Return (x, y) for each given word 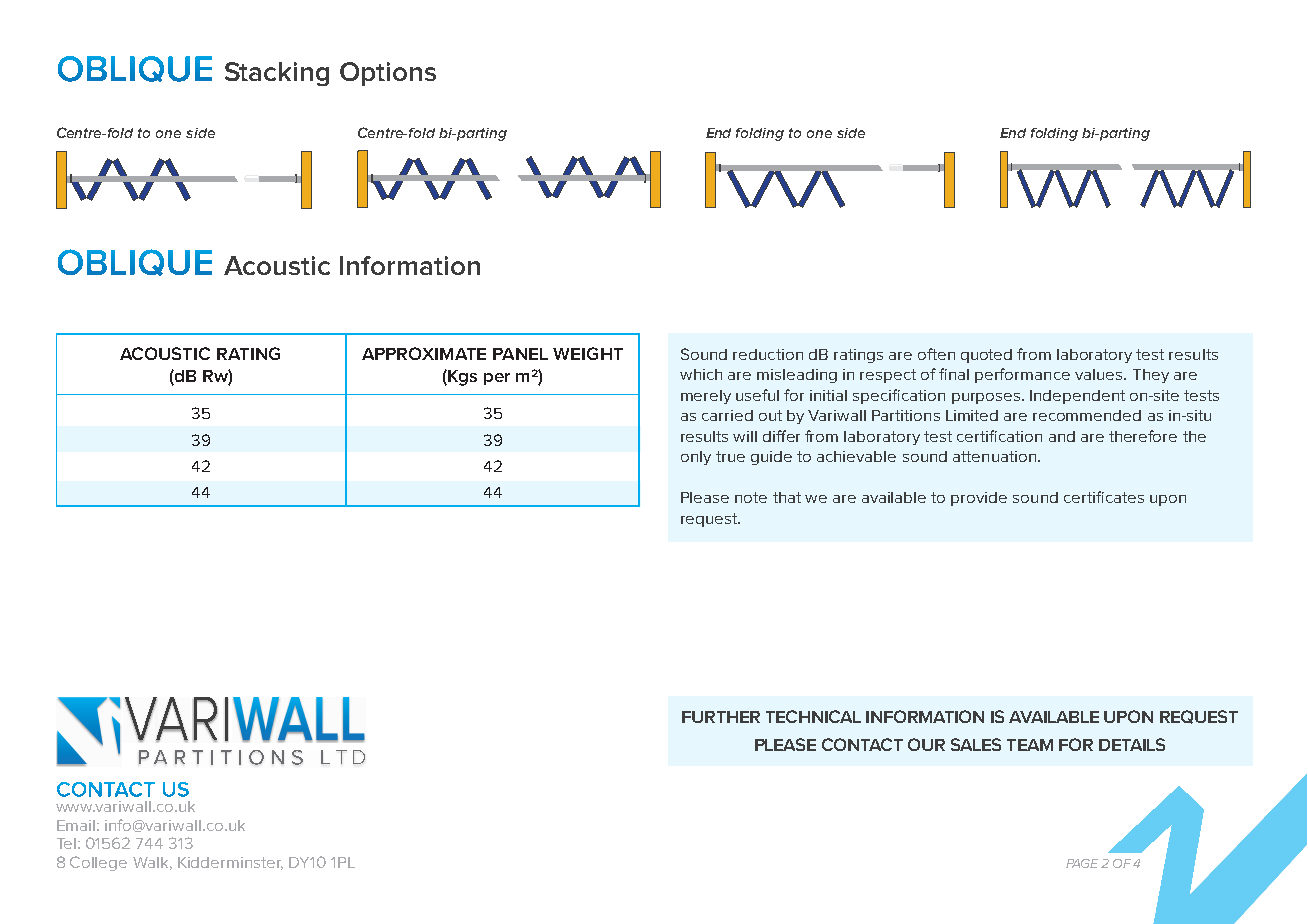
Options (388, 74)
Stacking (277, 74)
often (936, 354)
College (98, 863)
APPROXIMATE (424, 353)
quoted (986, 356)
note (751, 497)
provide (979, 499)
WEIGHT (588, 353)
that (787, 497)
